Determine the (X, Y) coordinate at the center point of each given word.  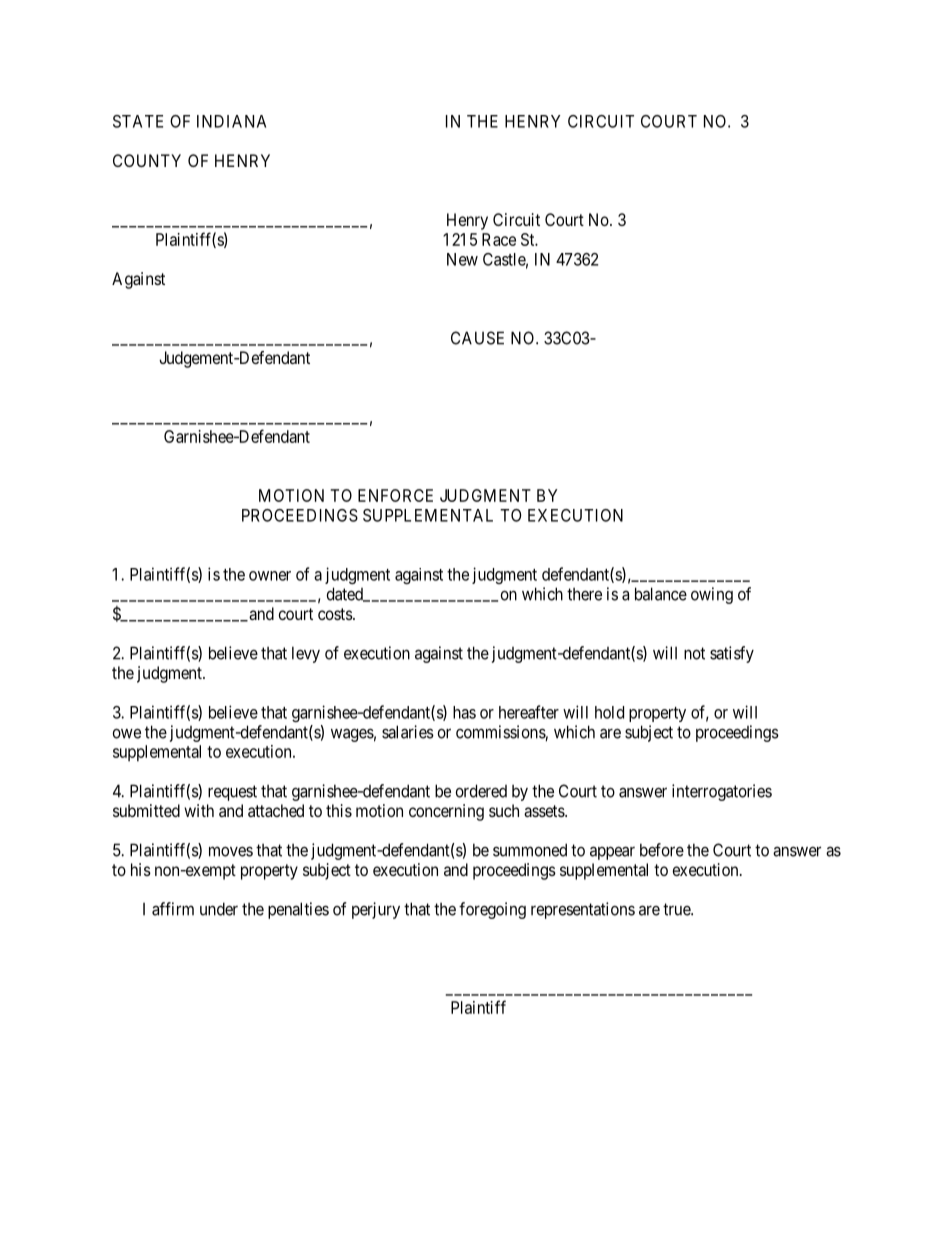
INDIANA (231, 121)
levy (306, 654)
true (677, 909)
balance (661, 594)
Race (499, 239)
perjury (376, 910)
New (462, 259)
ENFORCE (395, 495)
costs (335, 614)
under (219, 909)
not (694, 653)
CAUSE (477, 338)
